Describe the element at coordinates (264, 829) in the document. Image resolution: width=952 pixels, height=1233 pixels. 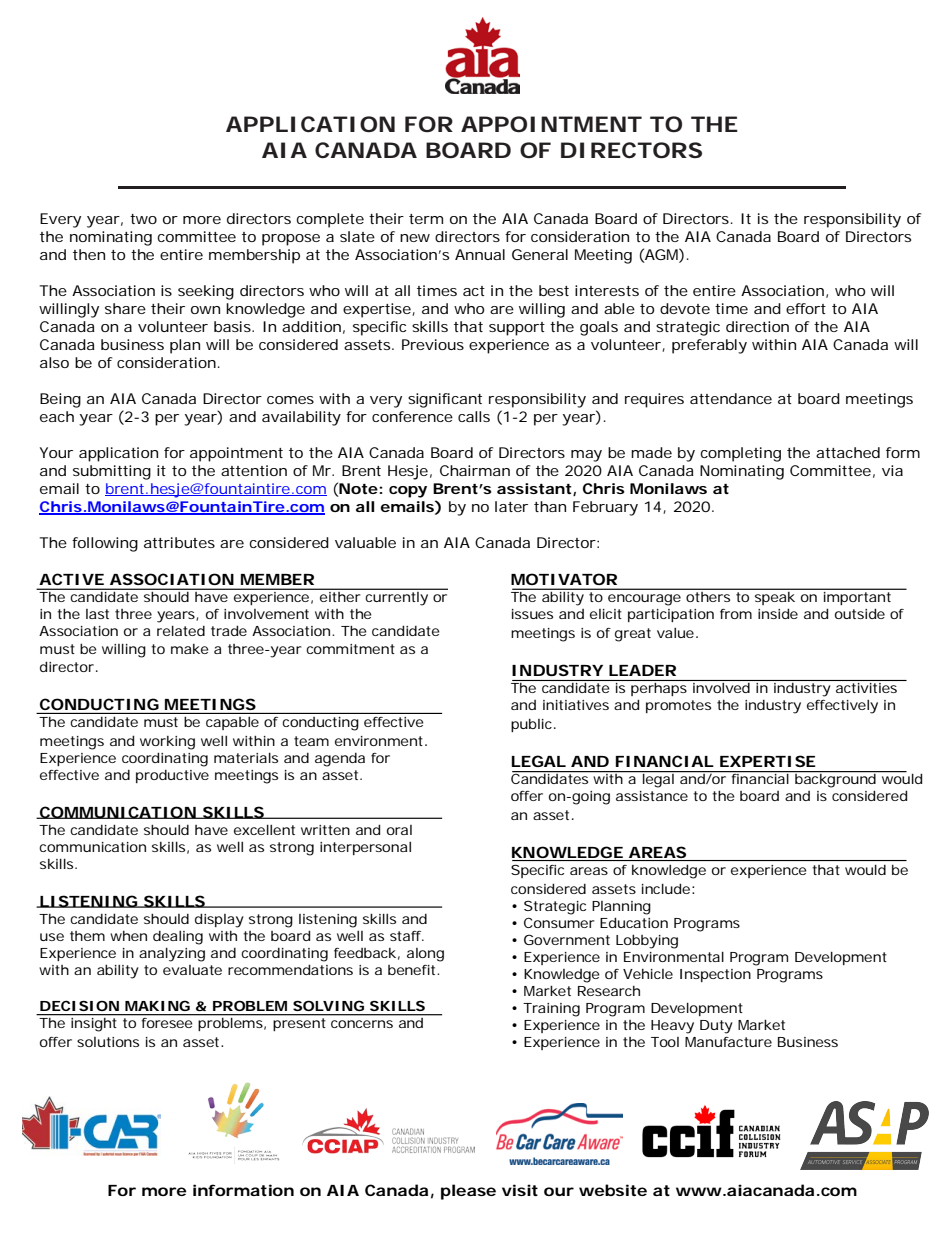
I see `excellent` at that location.
